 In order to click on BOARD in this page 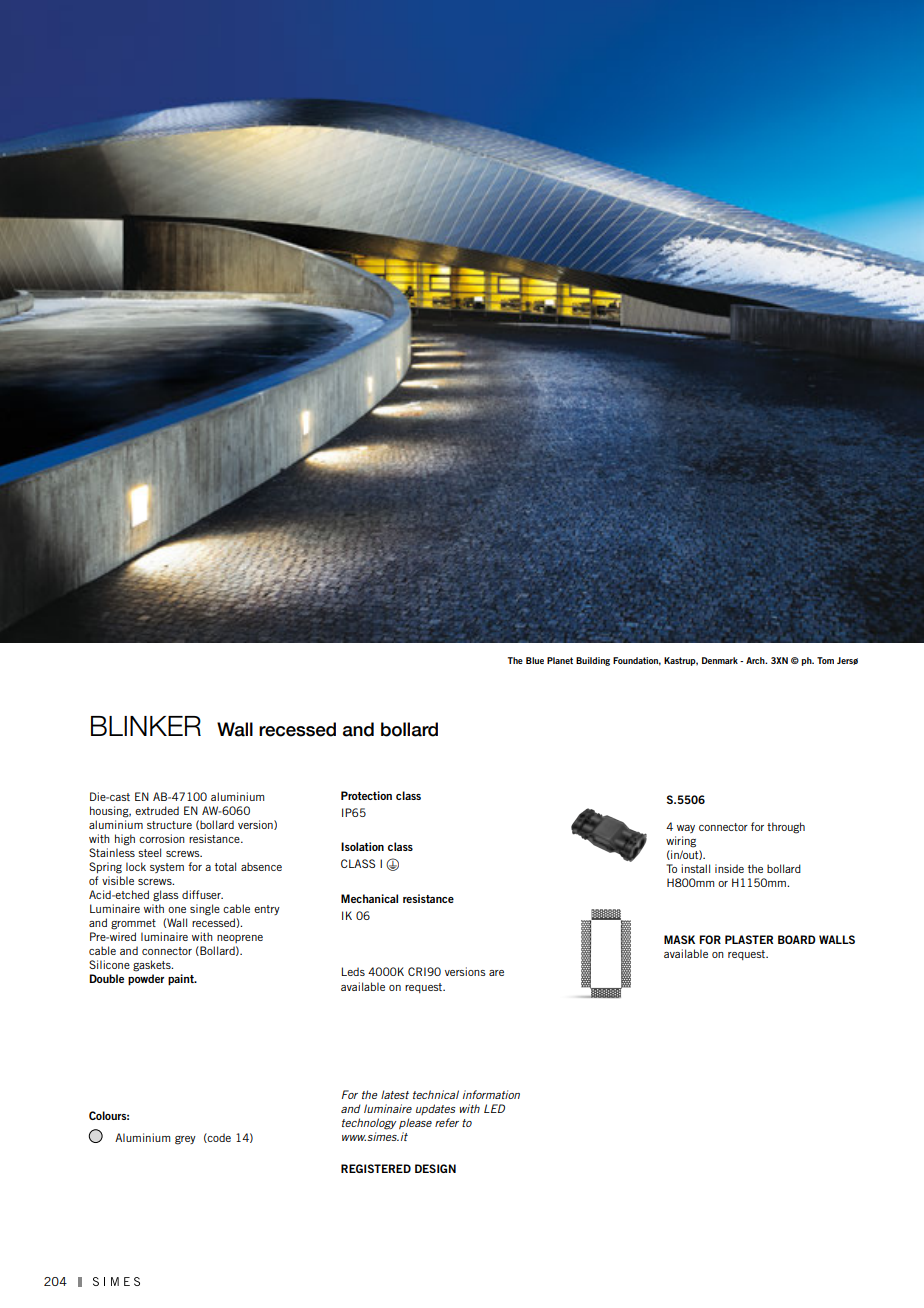, I will do `click(797, 939)`.
